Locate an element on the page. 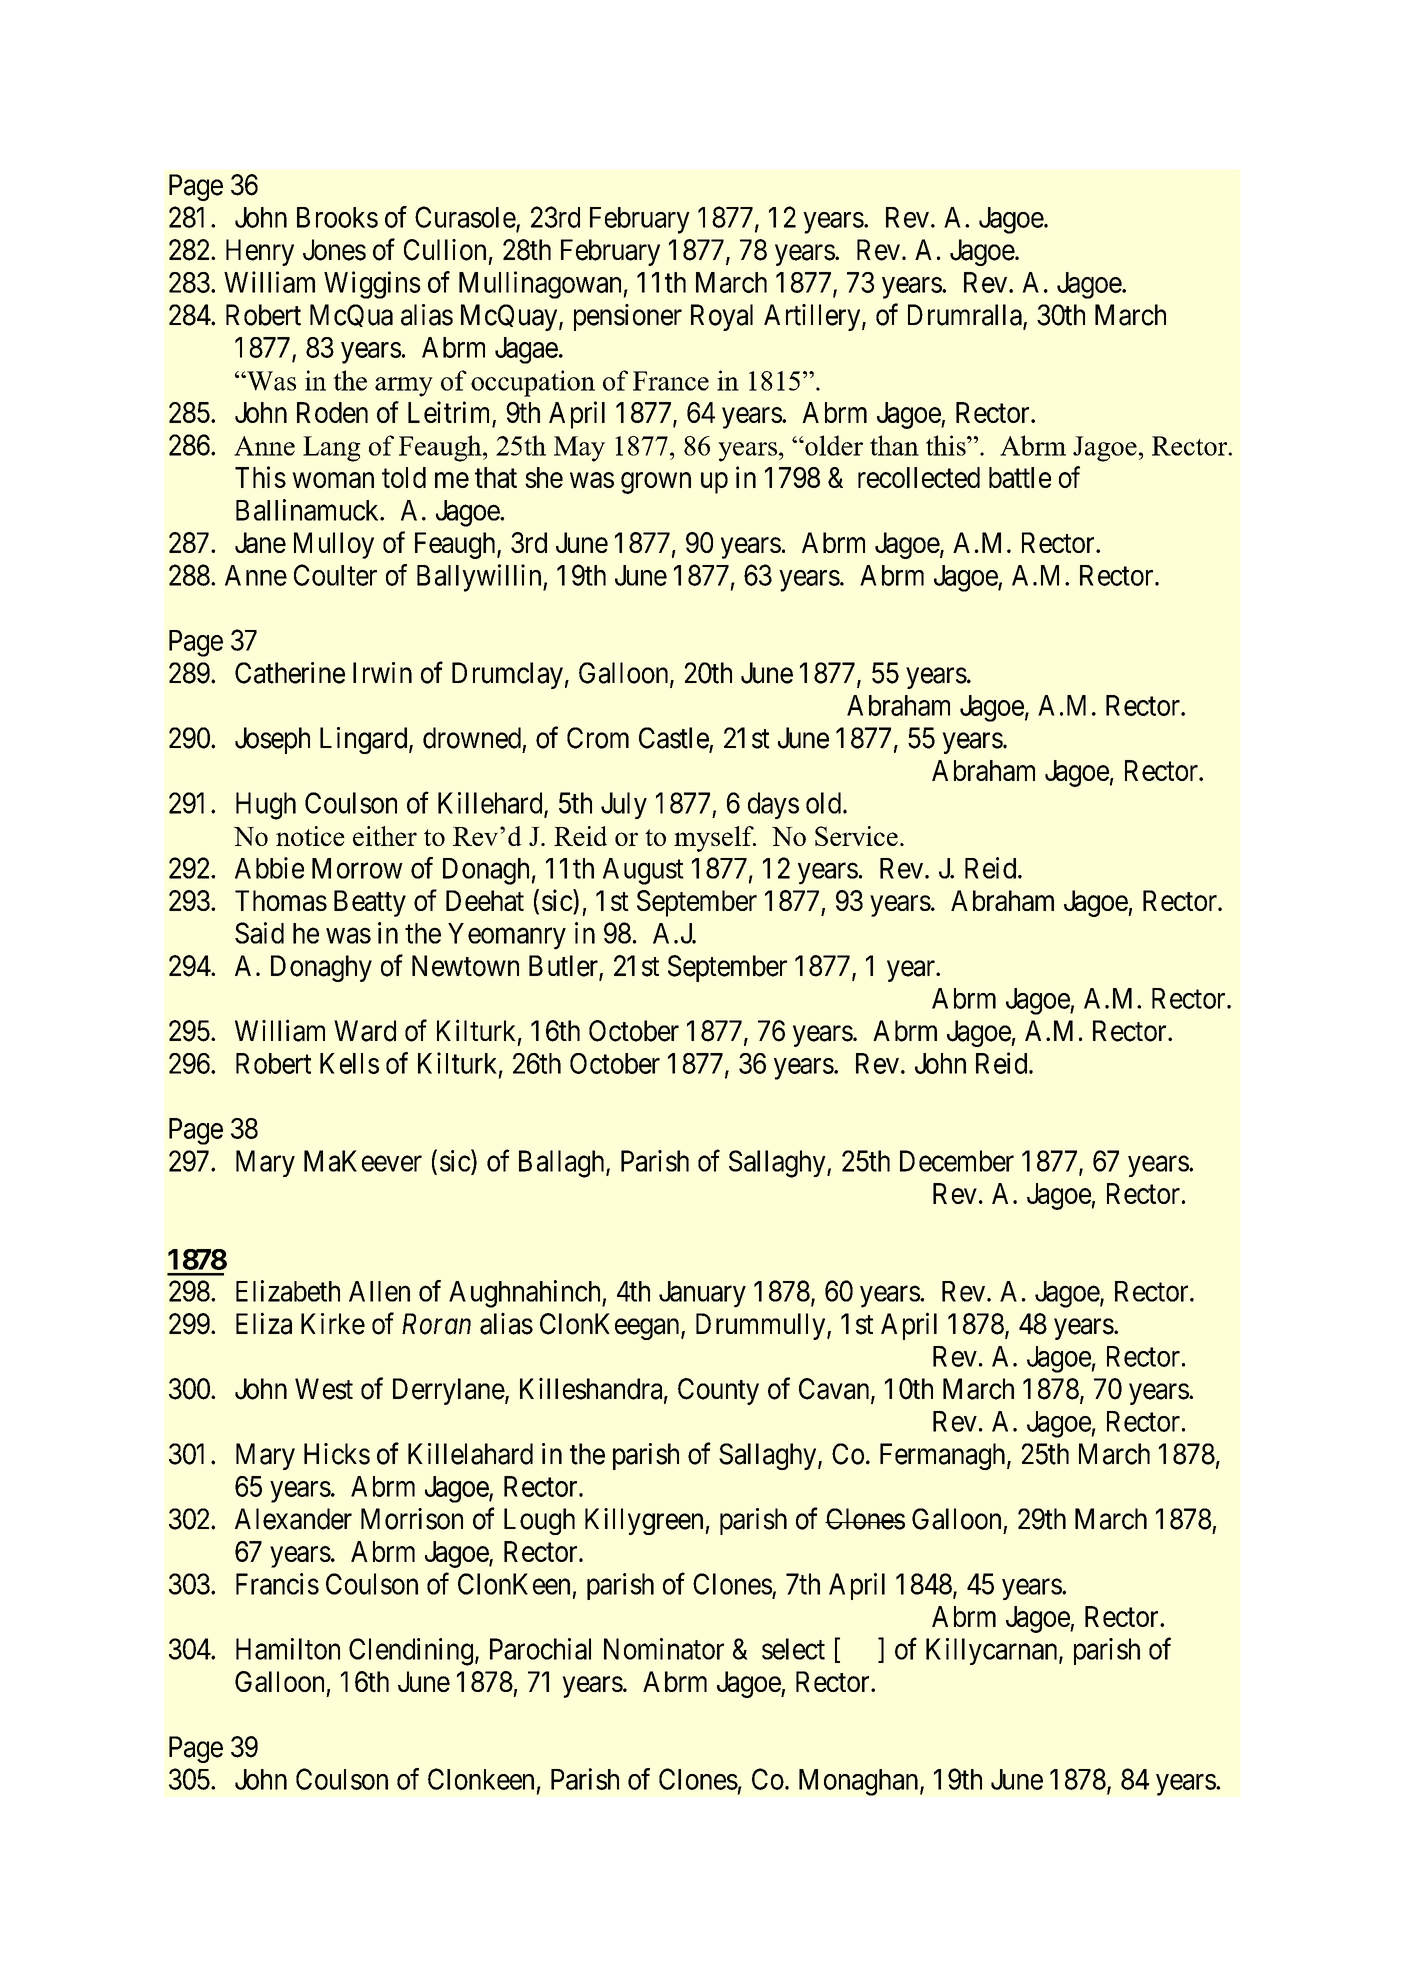  January is located at coordinates (702, 1294).
